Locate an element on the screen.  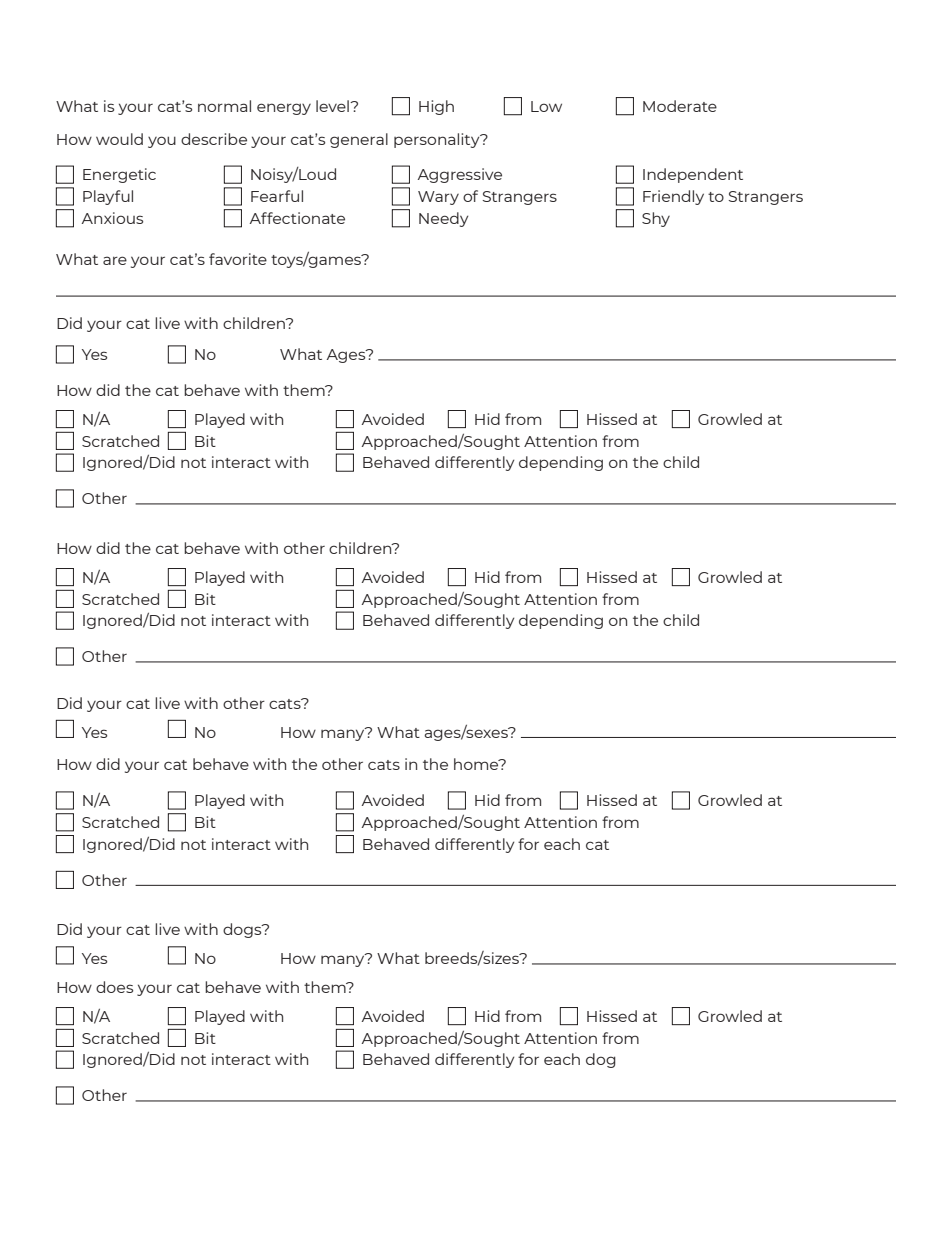
dogs is located at coordinates (243, 930).
